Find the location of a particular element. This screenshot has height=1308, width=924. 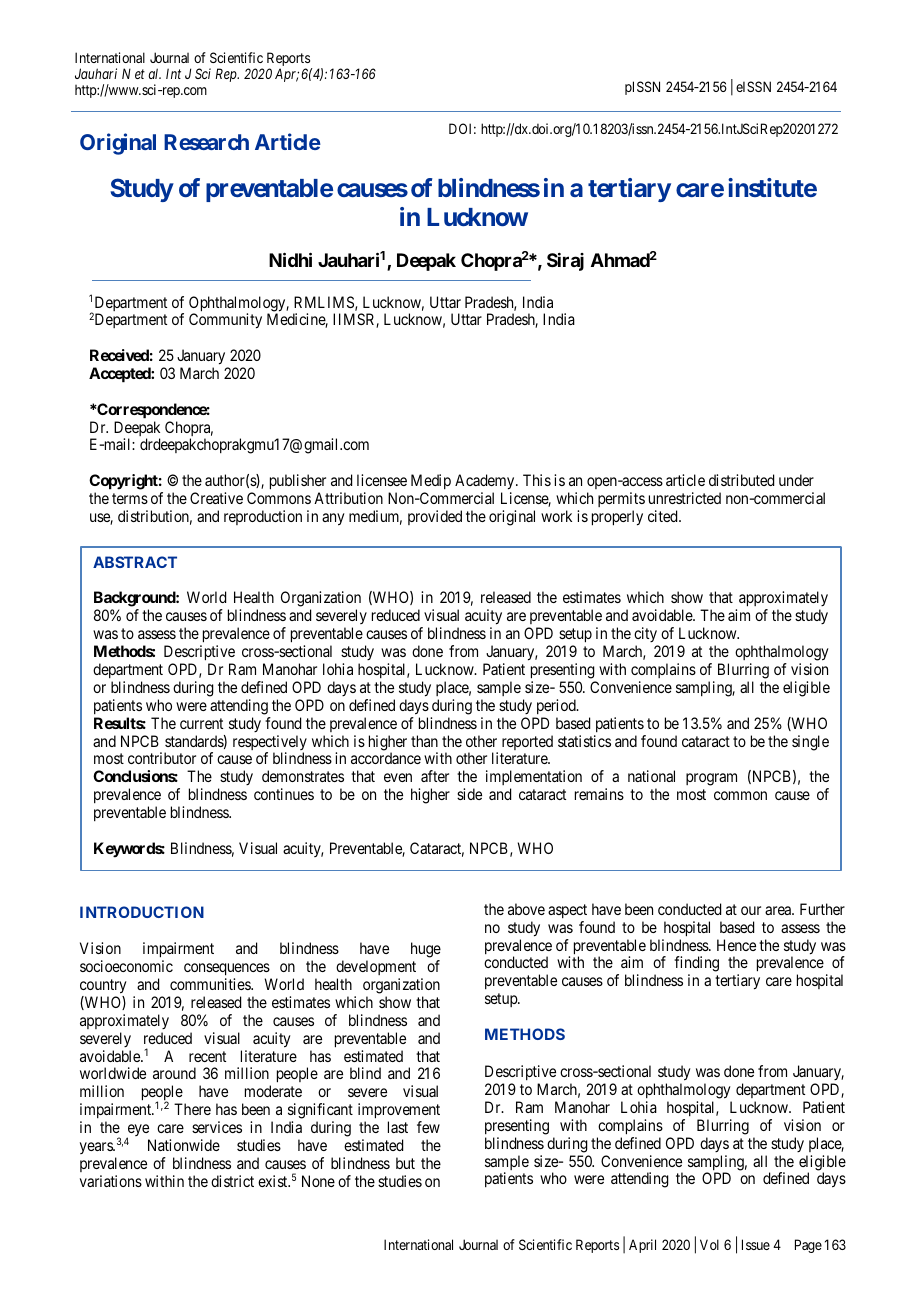

Hence is located at coordinates (736, 945).
